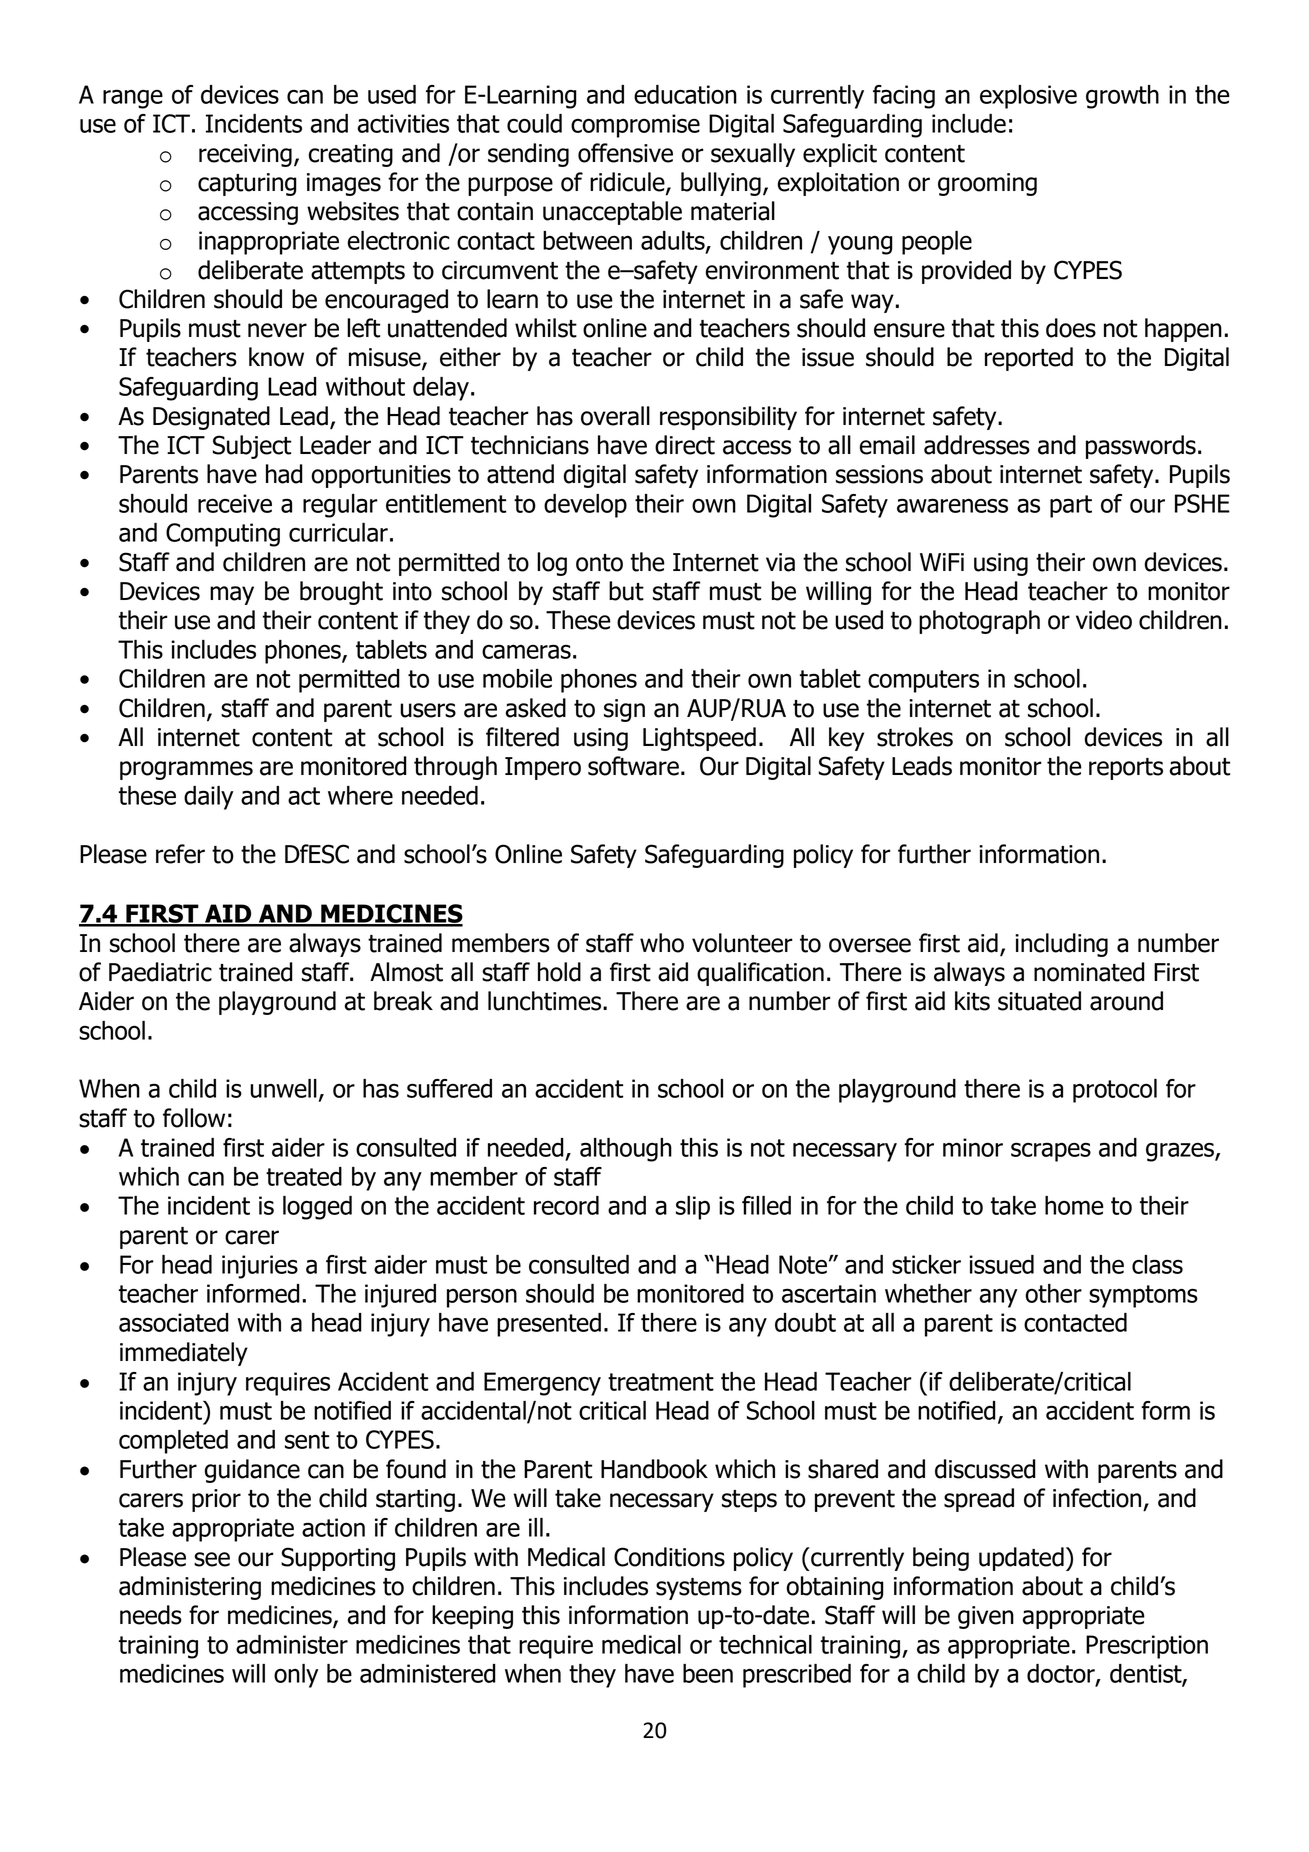  Describe the element at coordinates (585, 506) in the page. I see `develop` at that location.
